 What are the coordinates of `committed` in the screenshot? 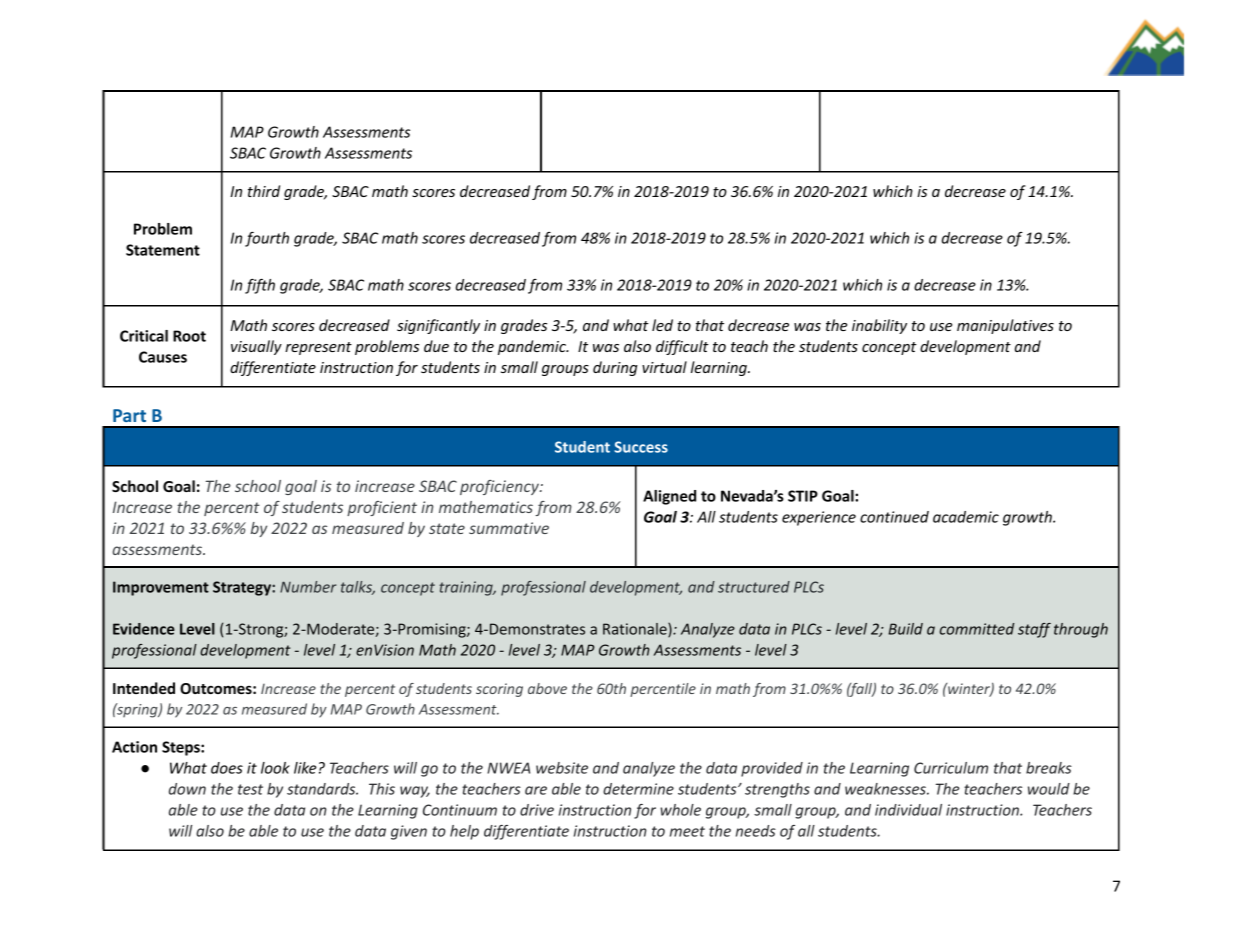 It's located at (977, 629).
